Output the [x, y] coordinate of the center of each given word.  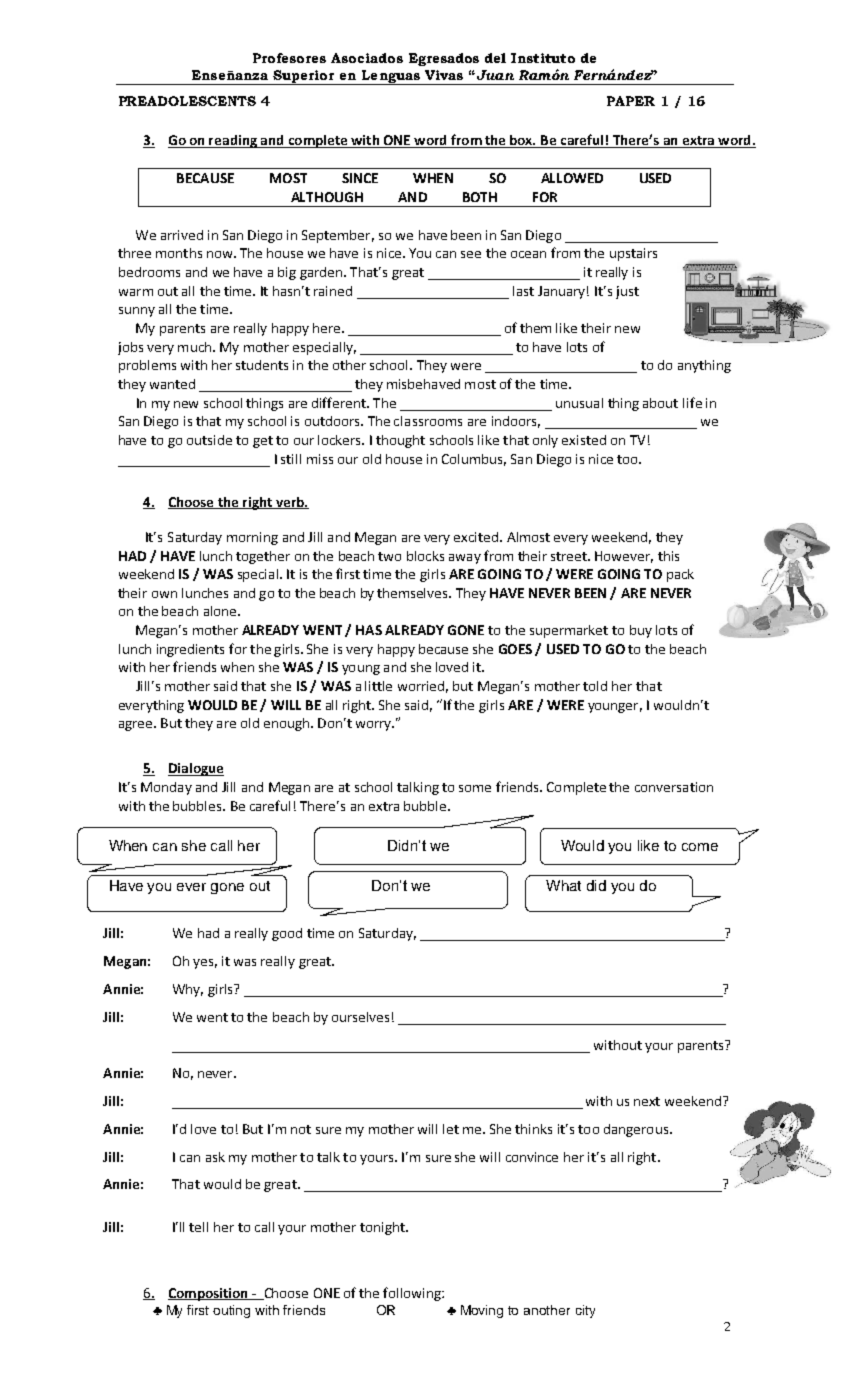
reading [233, 141]
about [660, 403]
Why [188, 990]
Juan [494, 75]
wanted [172, 384]
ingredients [190, 650]
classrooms [428, 421]
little [378, 686]
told [595, 686]
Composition [209, 1294]
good [287, 934]
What [563, 885]
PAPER [631, 101]
